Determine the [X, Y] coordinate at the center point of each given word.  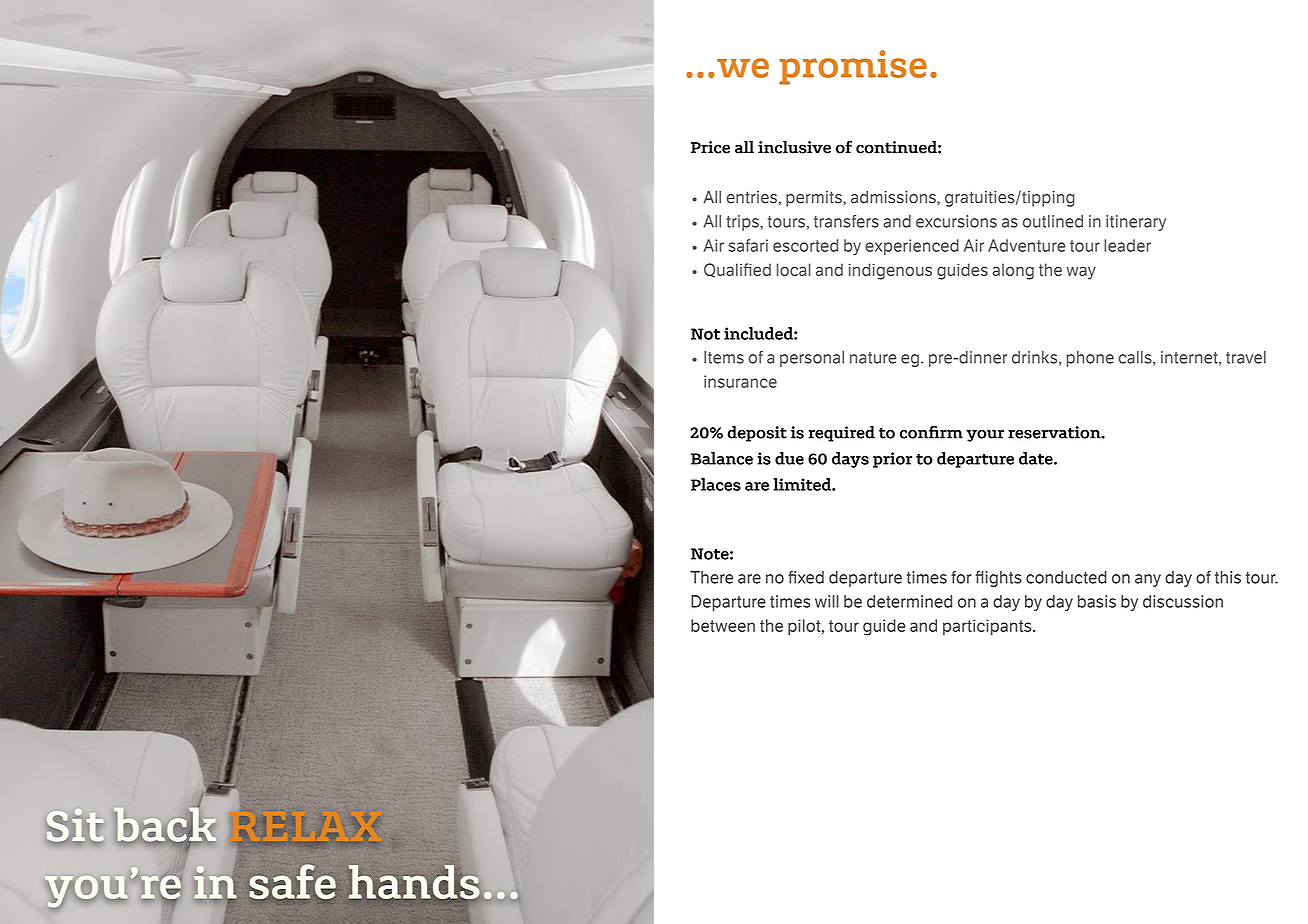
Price [710, 147]
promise [853, 67]
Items [724, 357]
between [723, 625]
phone [1090, 359]
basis [1097, 601]
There [711, 577]
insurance [740, 381]
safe [293, 882]
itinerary [1136, 223]
